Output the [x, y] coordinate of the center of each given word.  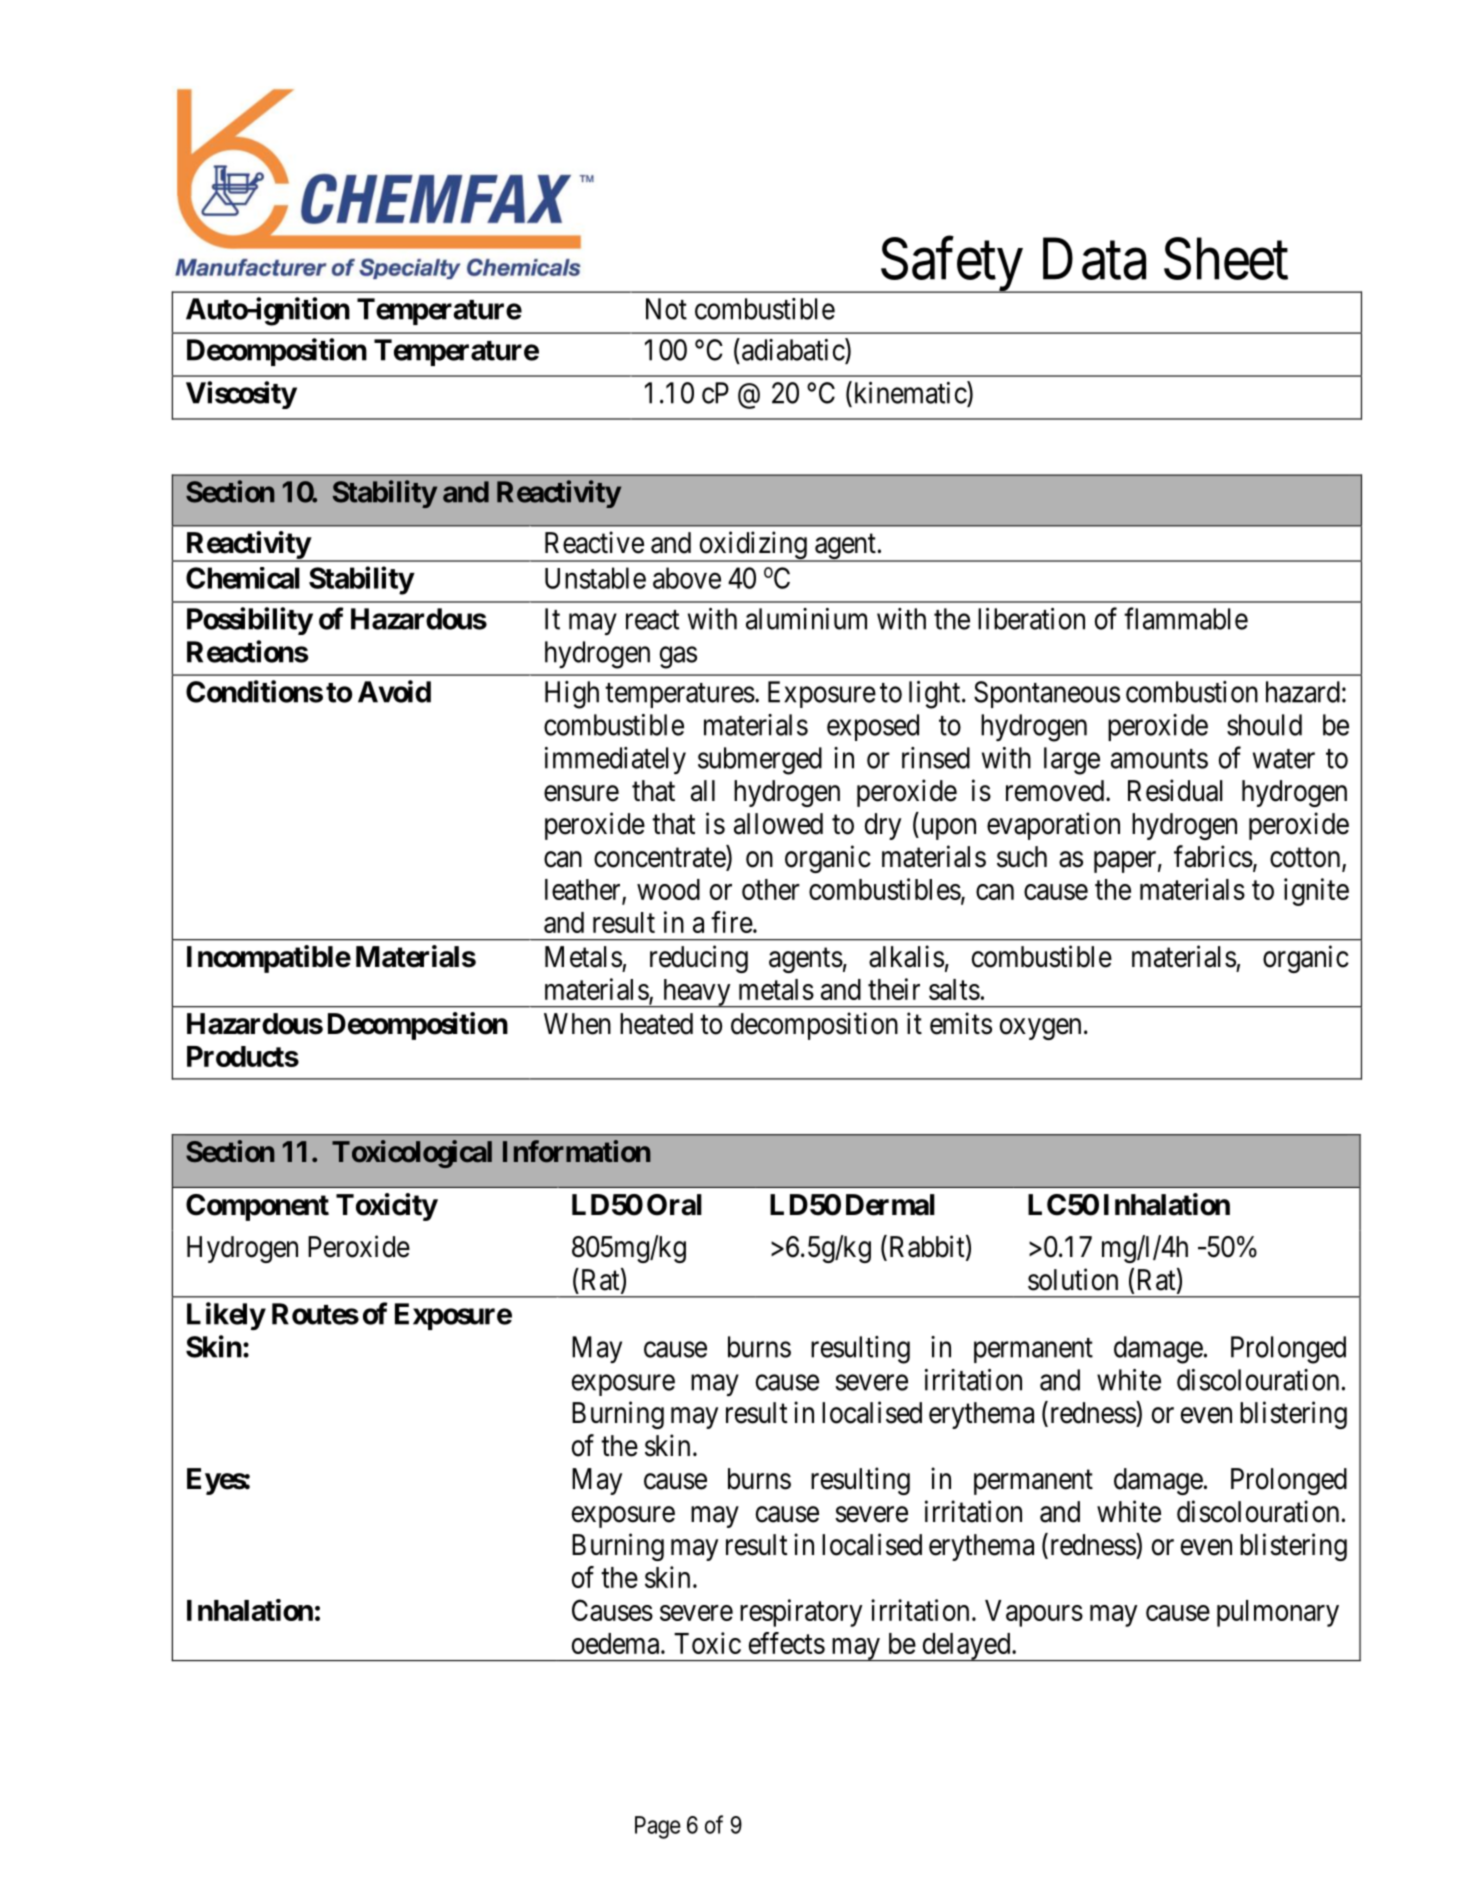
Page [658, 1827]
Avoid [394, 691]
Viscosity [241, 395]
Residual [1175, 790]
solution [1073, 1279]
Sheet [1226, 259]
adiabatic [794, 349]
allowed [778, 824]
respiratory [801, 1613]
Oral [674, 1205]
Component [257, 1207]
